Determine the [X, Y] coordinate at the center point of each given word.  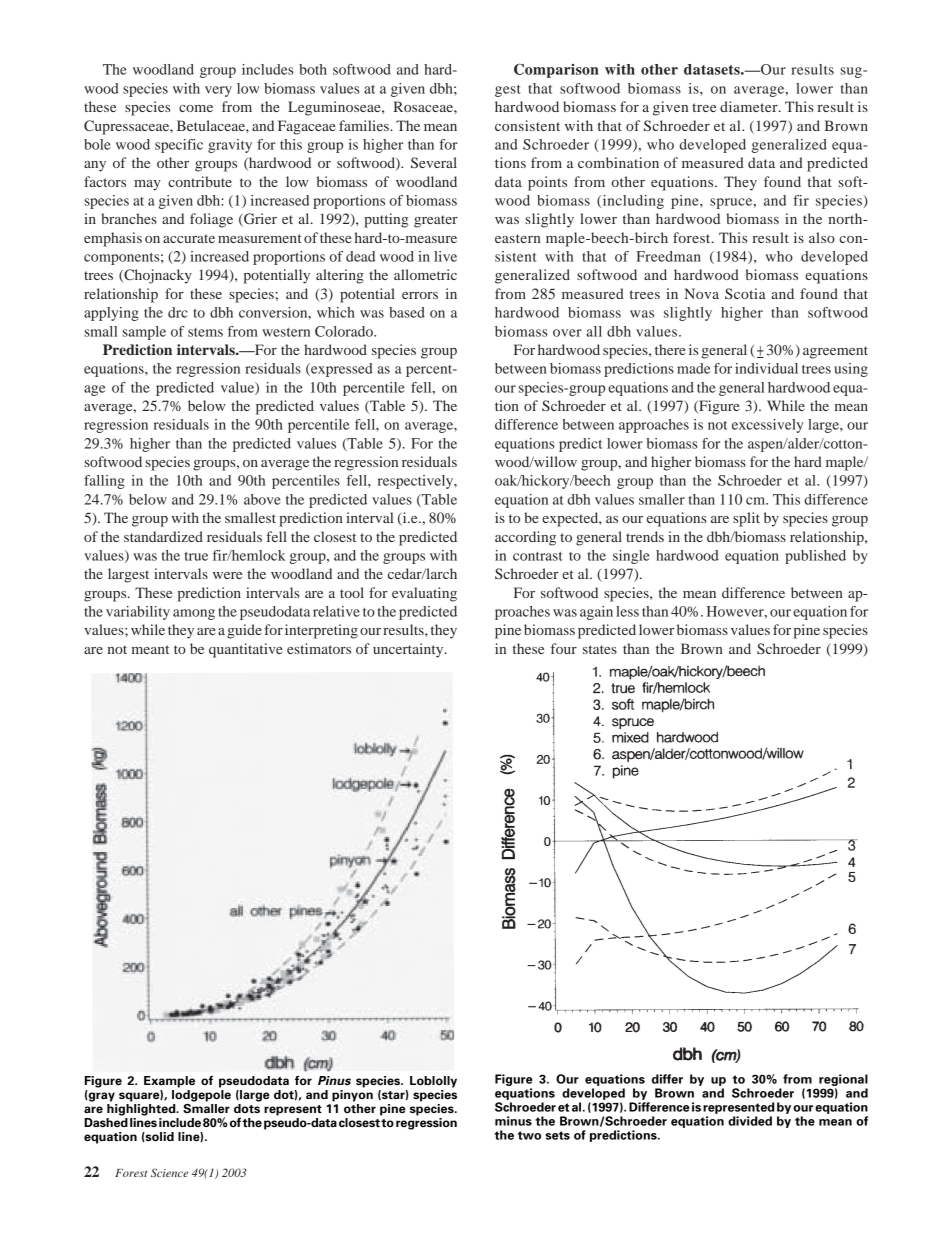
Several [434, 162]
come [196, 108]
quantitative [246, 650]
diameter [750, 106]
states [600, 649]
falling [104, 482]
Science [170, 1172]
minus [513, 1121]
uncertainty [409, 650]
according [525, 538]
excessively [768, 426]
